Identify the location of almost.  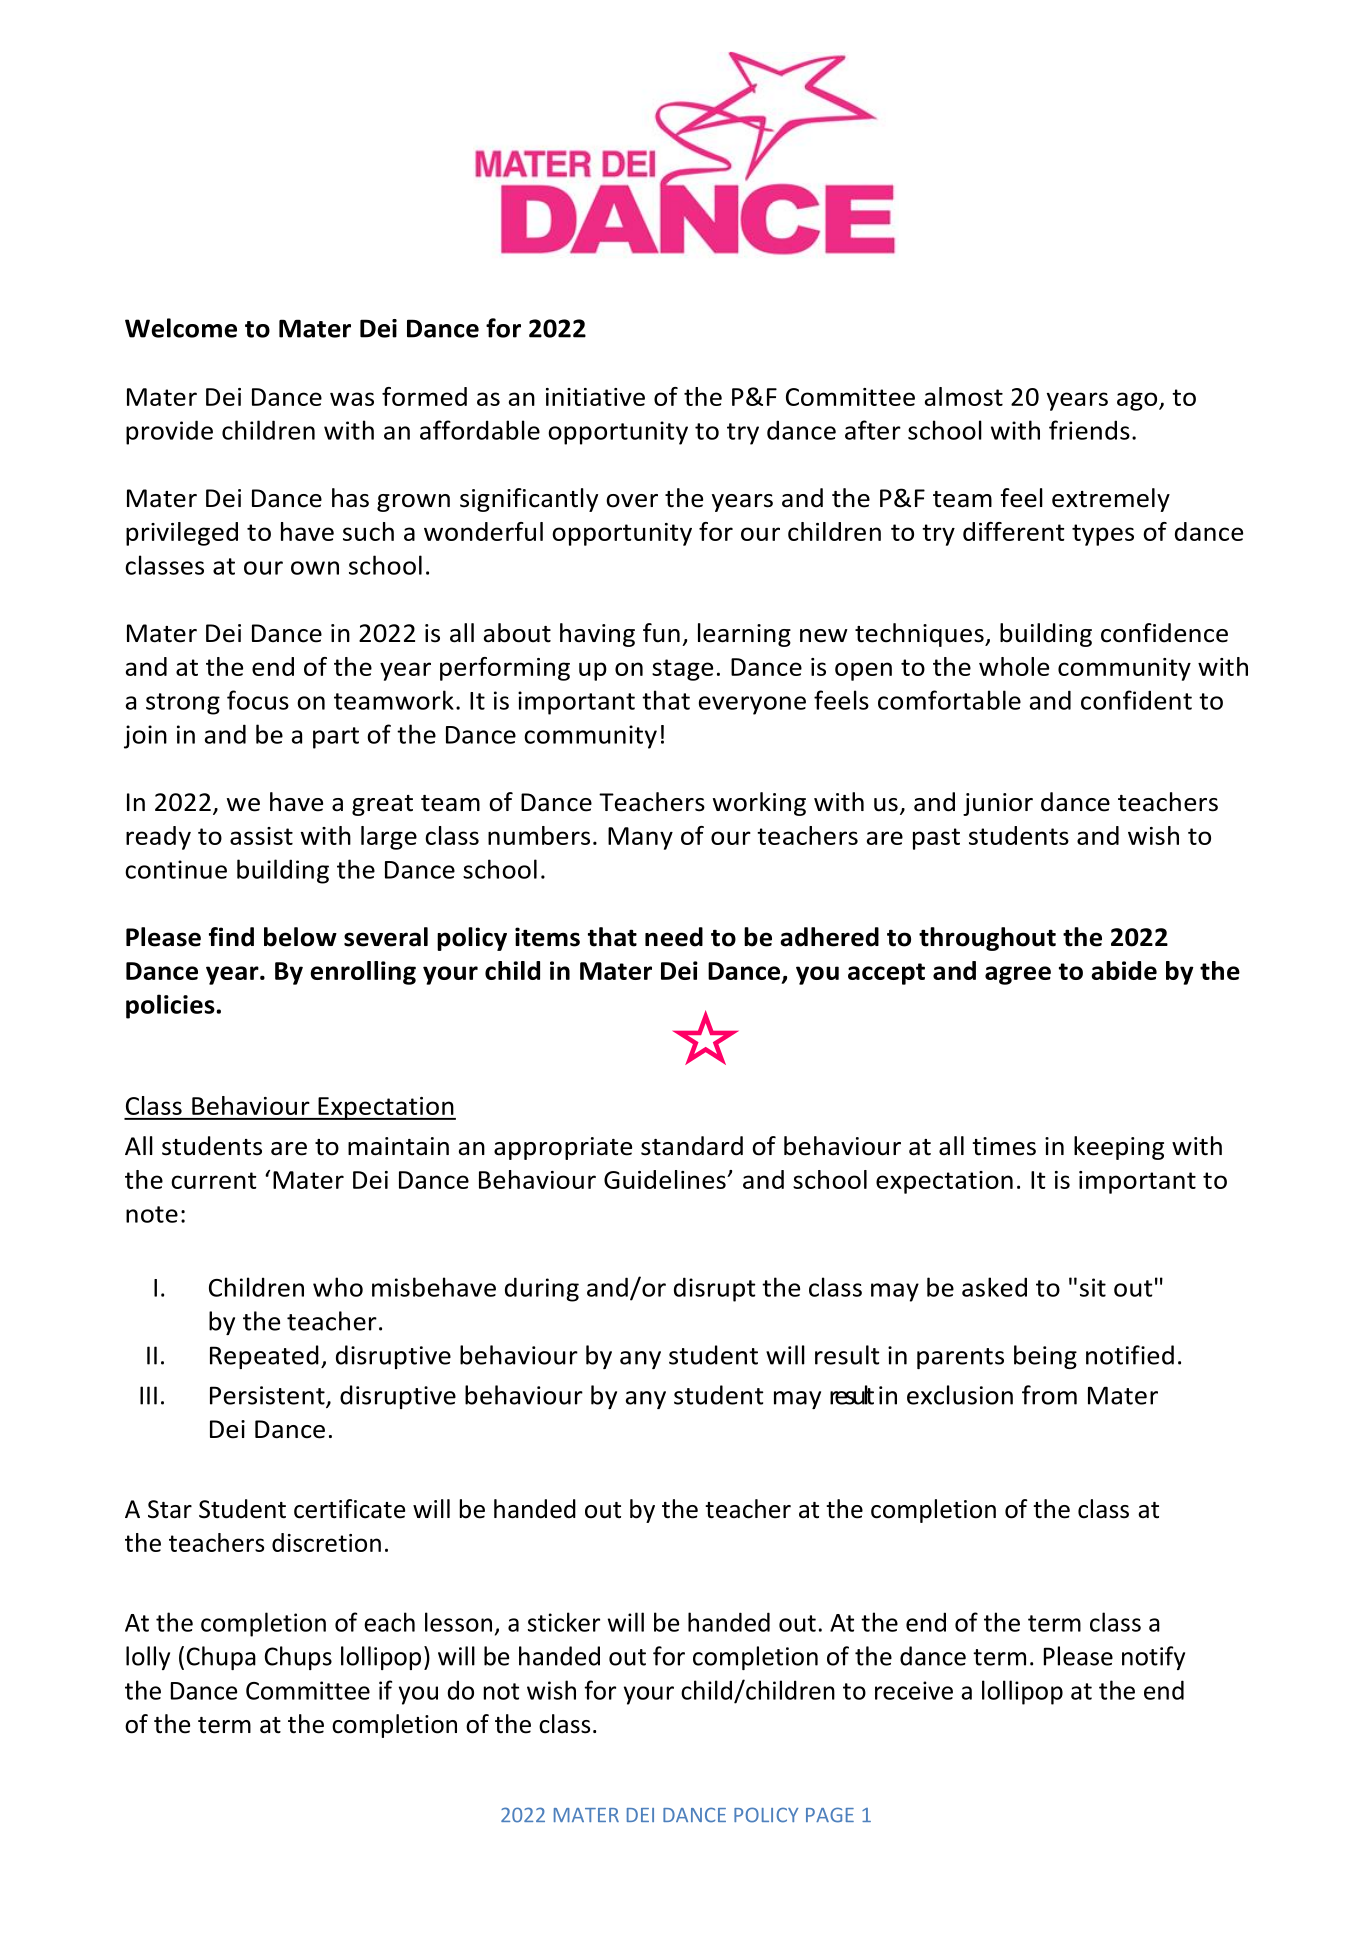
(964, 396).
